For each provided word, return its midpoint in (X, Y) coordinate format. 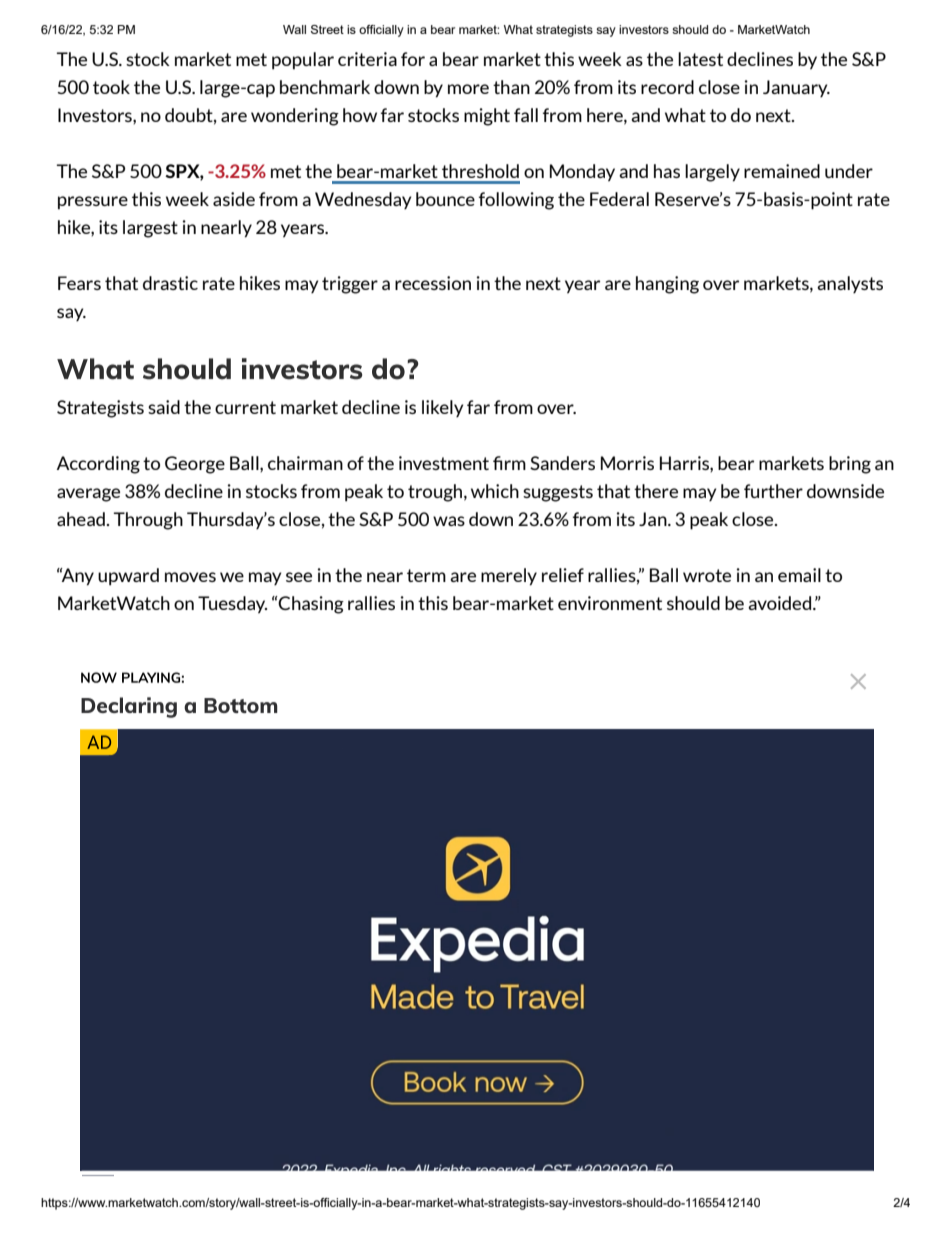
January (796, 88)
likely (442, 408)
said (164, 407)
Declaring (129, 707)
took (111, 87)
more (468, 89)
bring (850, 465)
